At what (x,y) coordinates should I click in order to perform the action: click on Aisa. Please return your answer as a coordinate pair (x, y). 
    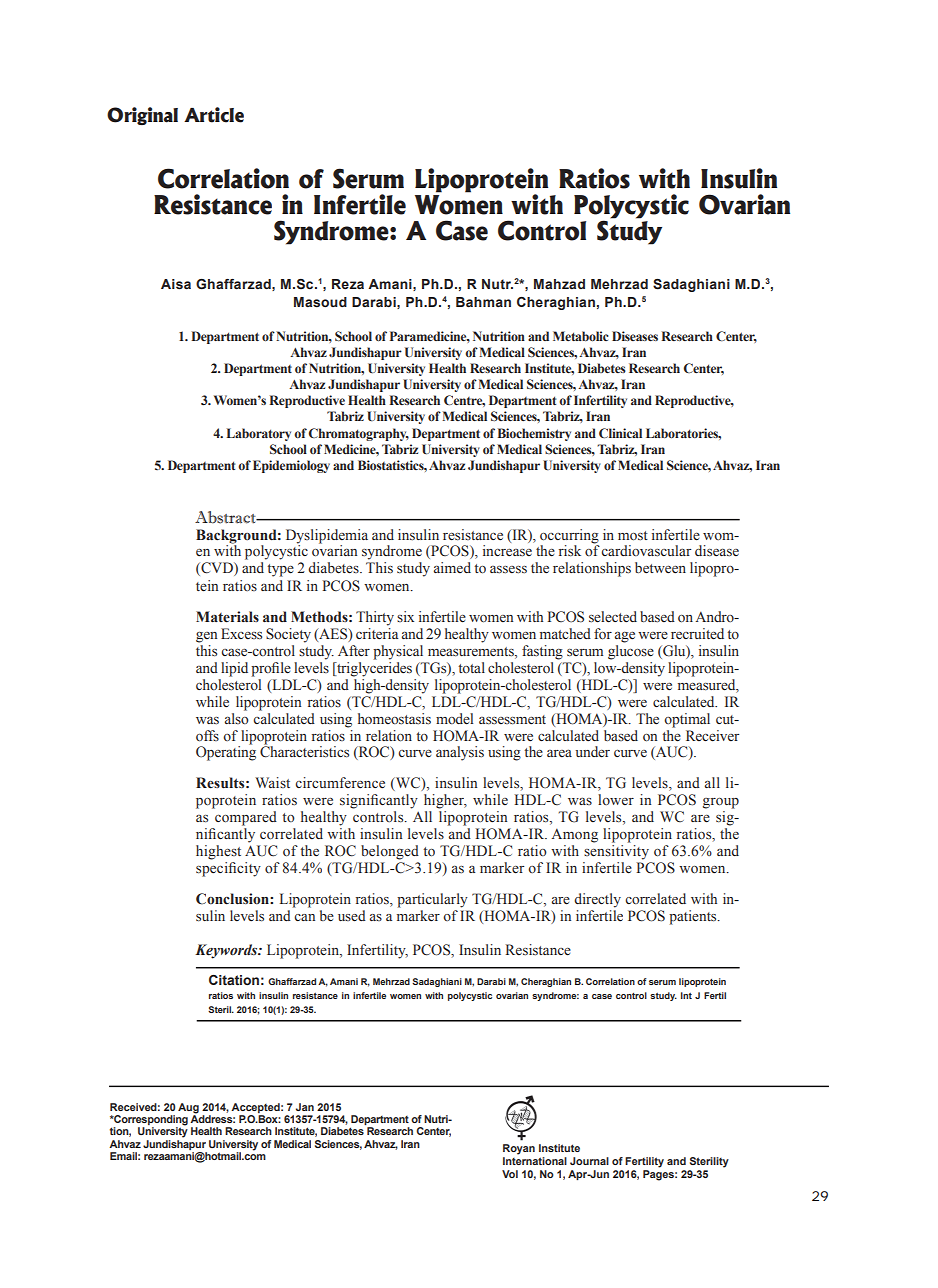
    Looking at the image, I should click on (176, 284).
